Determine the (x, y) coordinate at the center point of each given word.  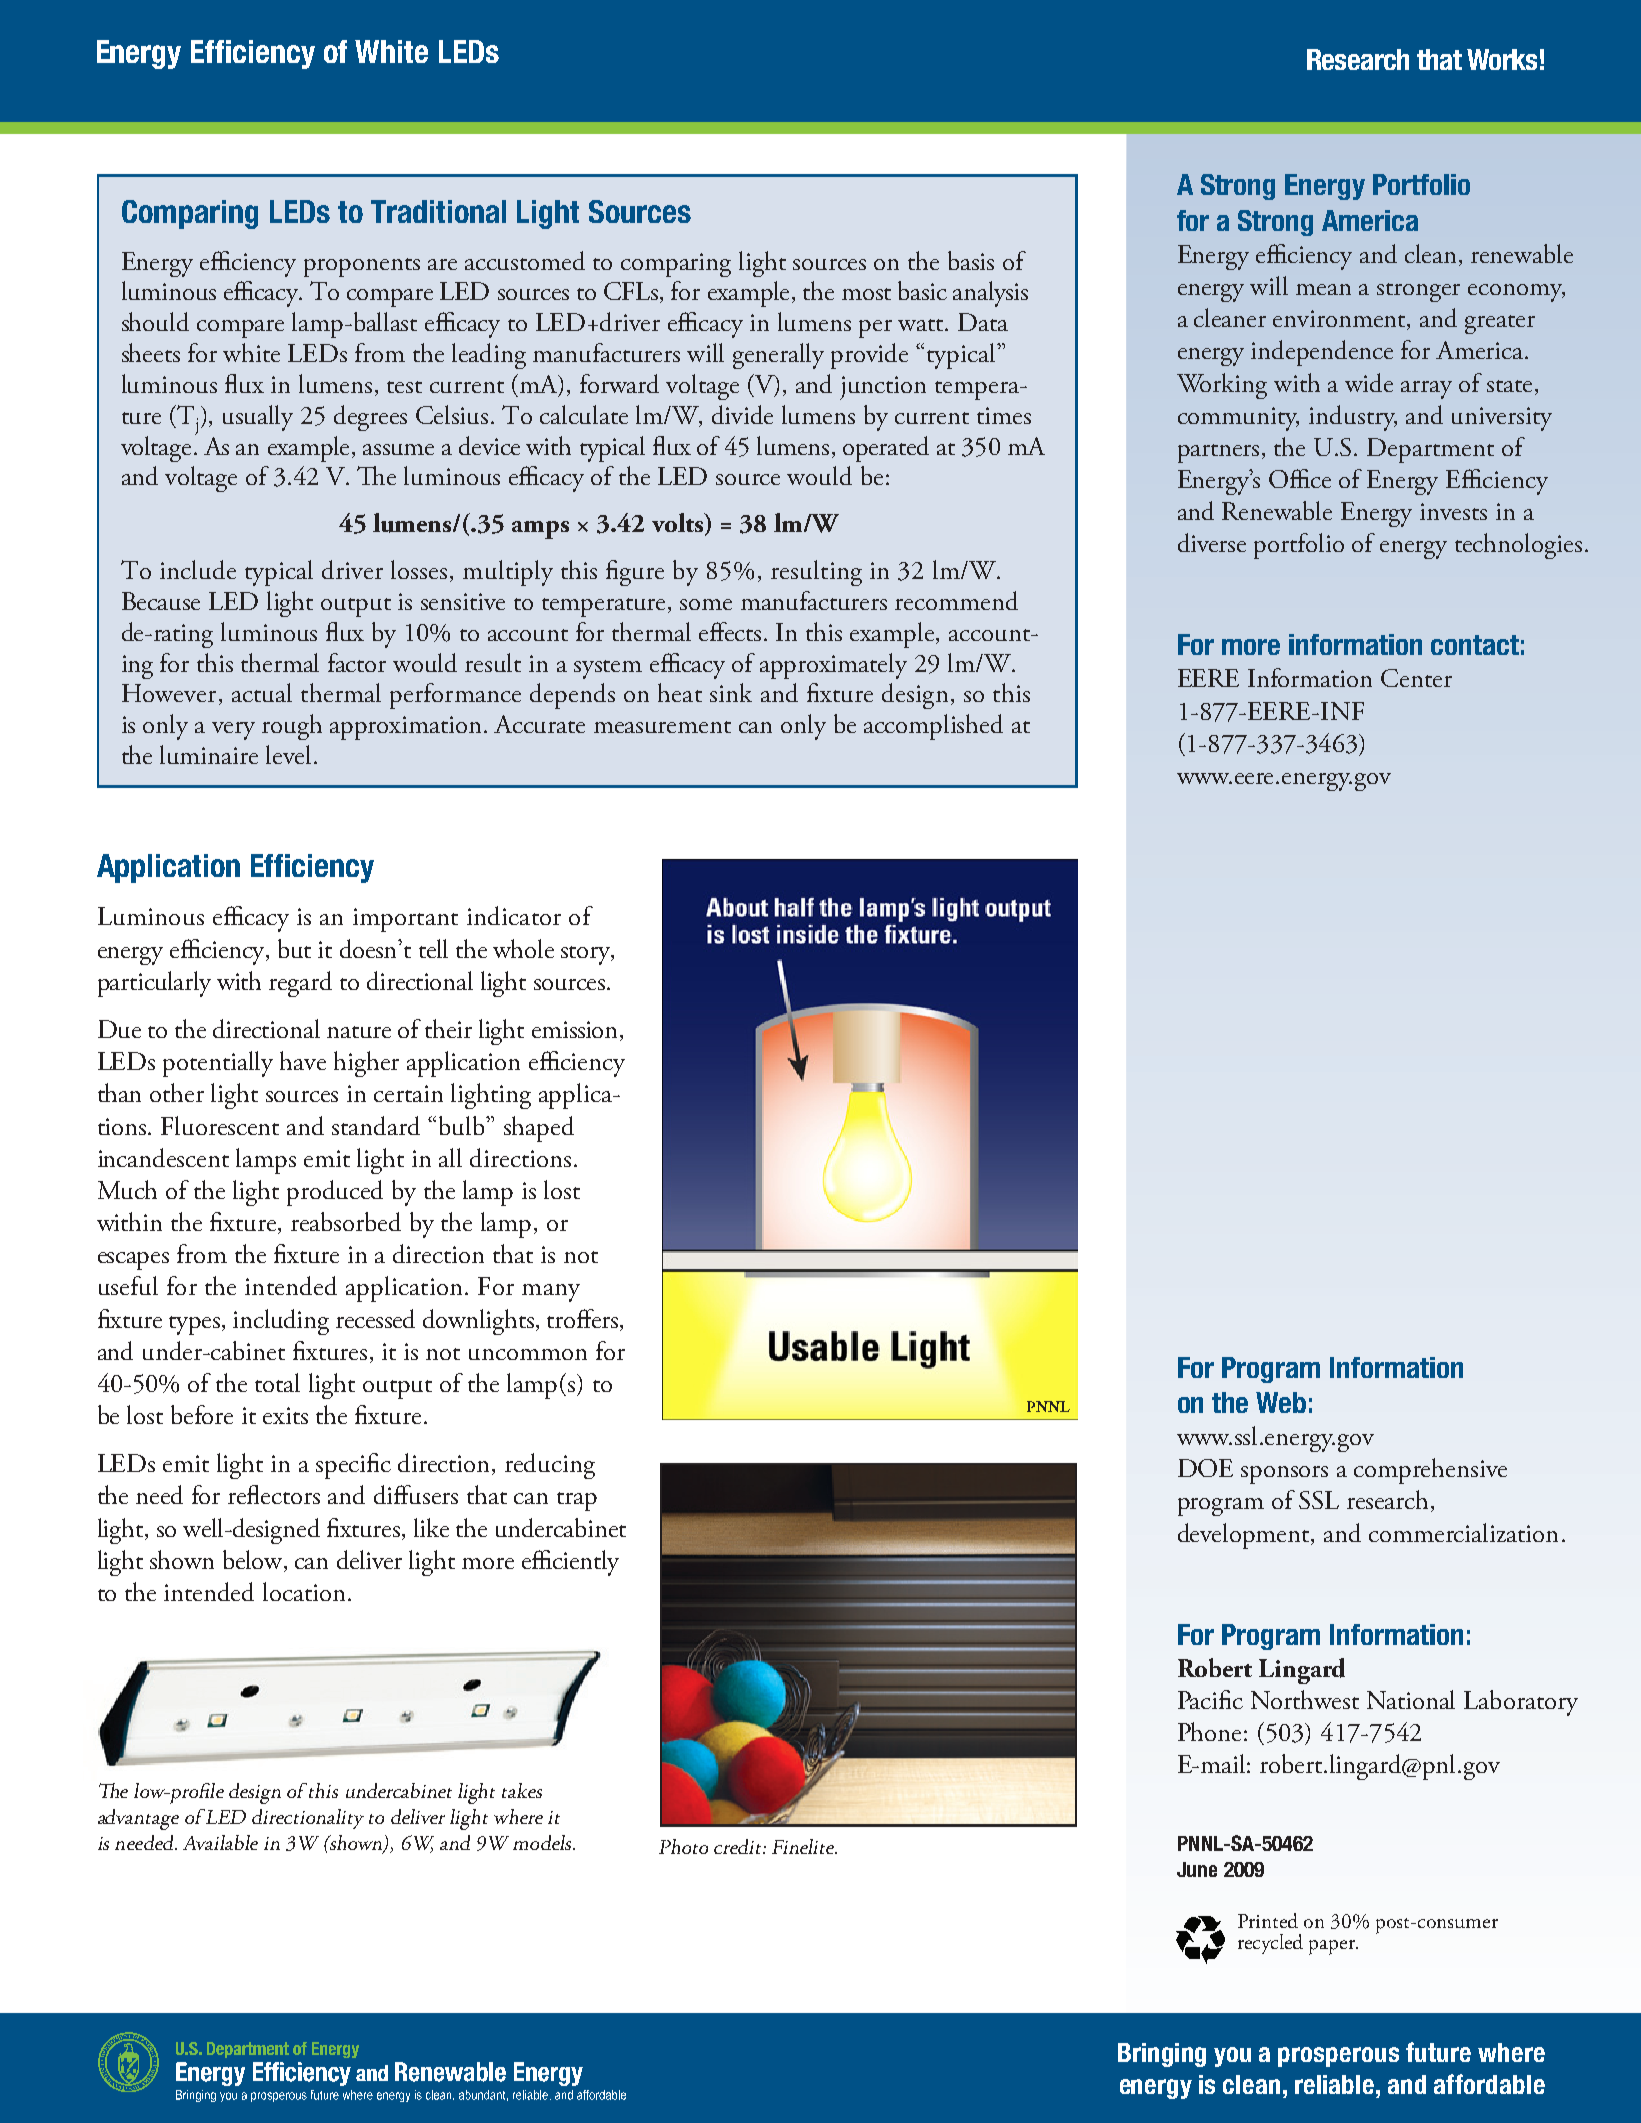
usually (258, 418)
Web (1281, 1402)
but (294, 948)
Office (1300, 478)
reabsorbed (346, 1221)
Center (1416, 678)
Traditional (438, 211)
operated (886, 449)
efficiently (570, 1563)
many (551, 1293)
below (254, 1561)
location (304, 1591)
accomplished (933, 727)
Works (1502, 59)
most (866, 294)
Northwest (1305, 1699)
